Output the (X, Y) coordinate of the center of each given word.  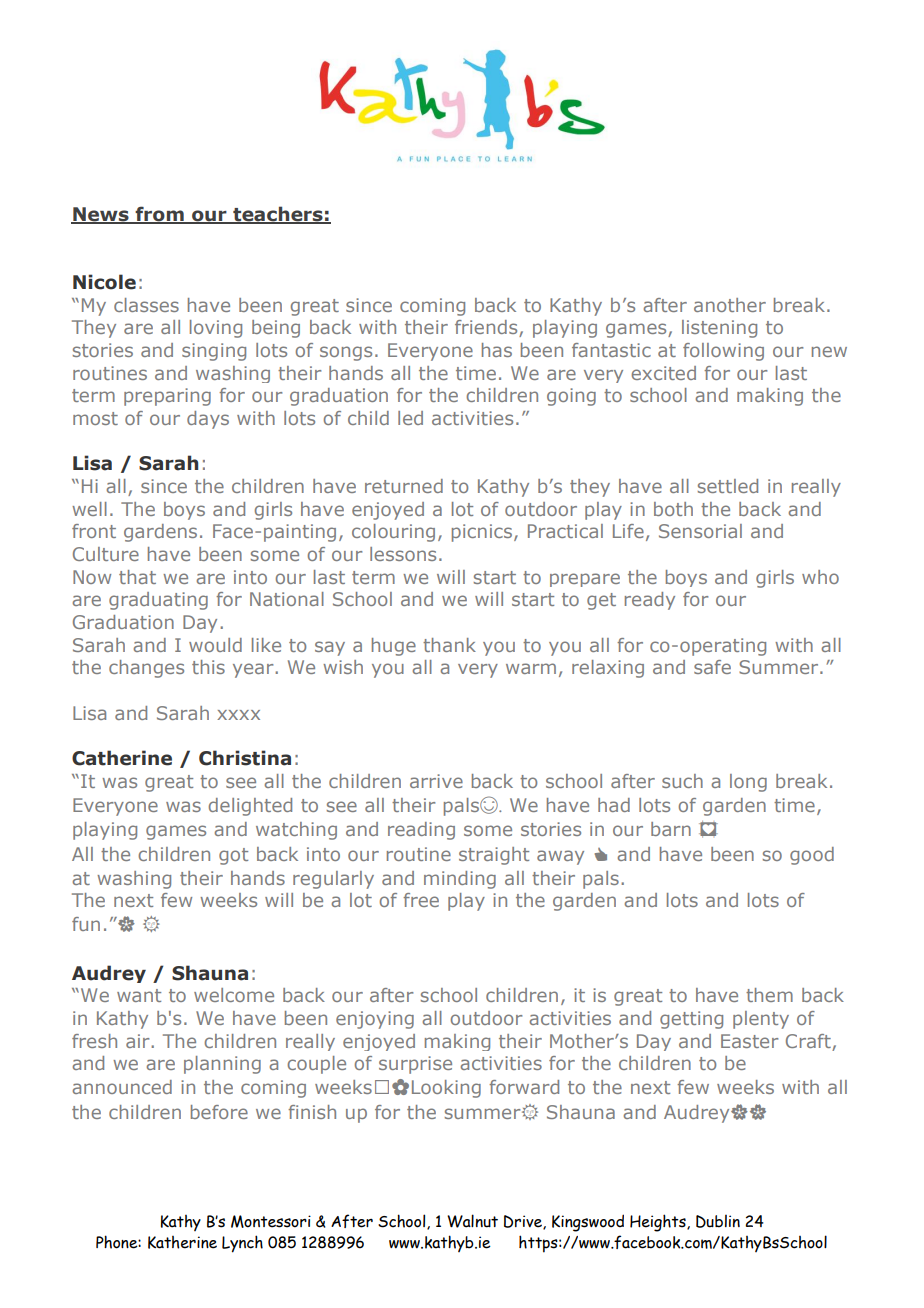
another (730, 305)
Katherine (182, 1242)
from (159, 215)
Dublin (718, 1221)
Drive (524, 1222)
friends (487, 328)
